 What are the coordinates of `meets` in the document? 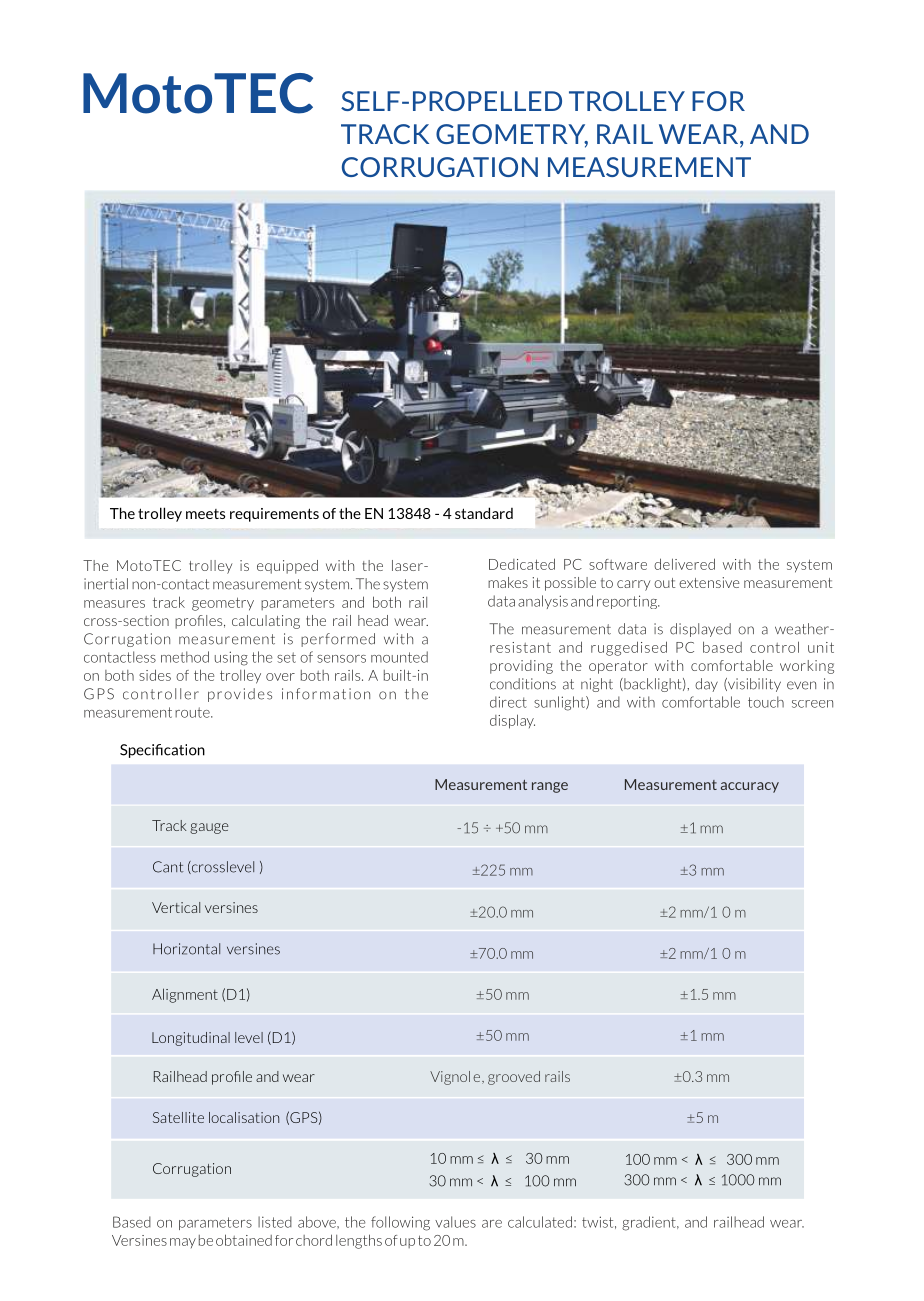 It's located at (205, 514).
